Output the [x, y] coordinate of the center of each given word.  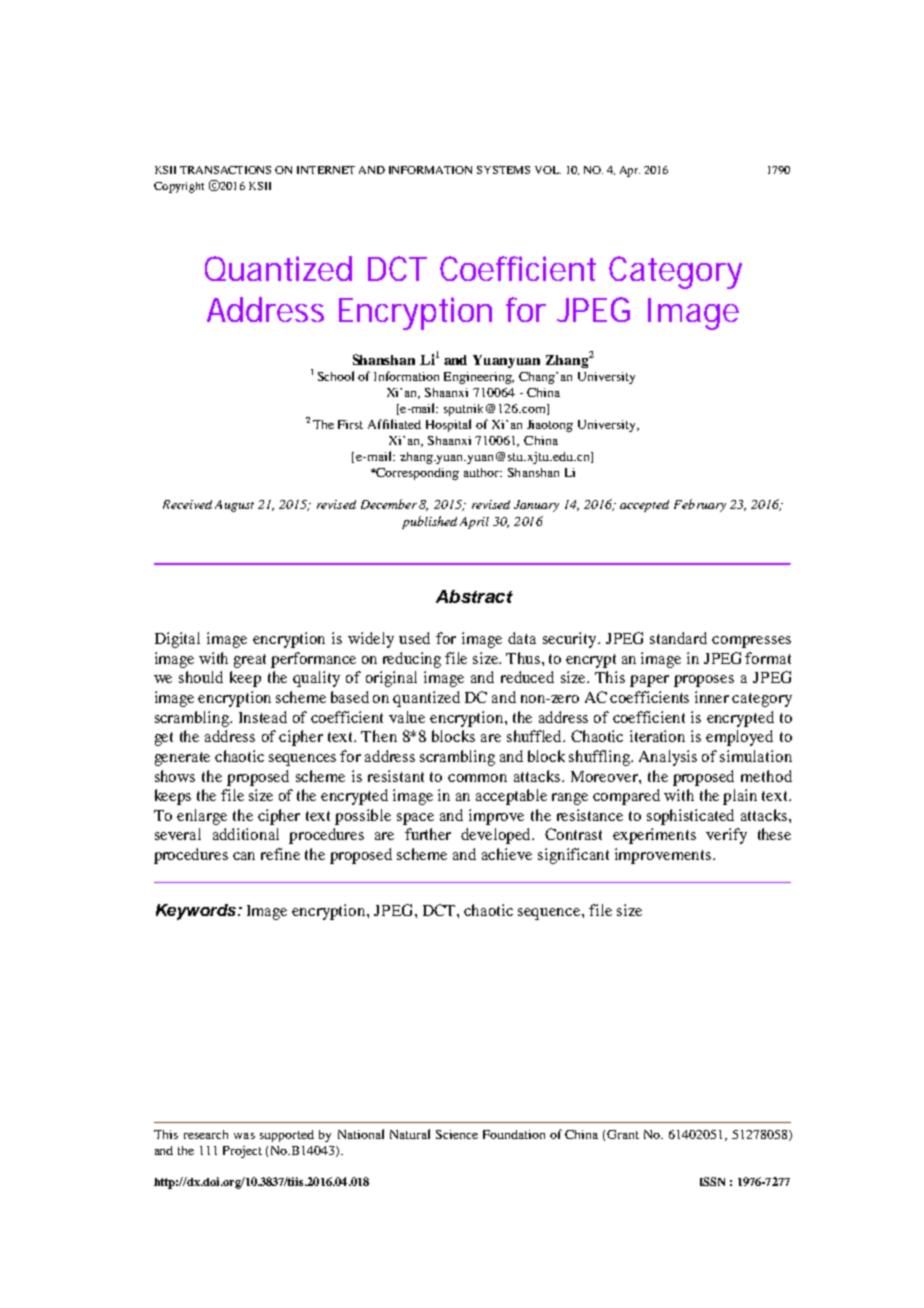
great [250, 661]
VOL [548, 170]
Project [242, 1152]
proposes [704, 681]
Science [457, 1134]
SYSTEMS [503, 170]
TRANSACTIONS [225, 170]
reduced [527, 677]
